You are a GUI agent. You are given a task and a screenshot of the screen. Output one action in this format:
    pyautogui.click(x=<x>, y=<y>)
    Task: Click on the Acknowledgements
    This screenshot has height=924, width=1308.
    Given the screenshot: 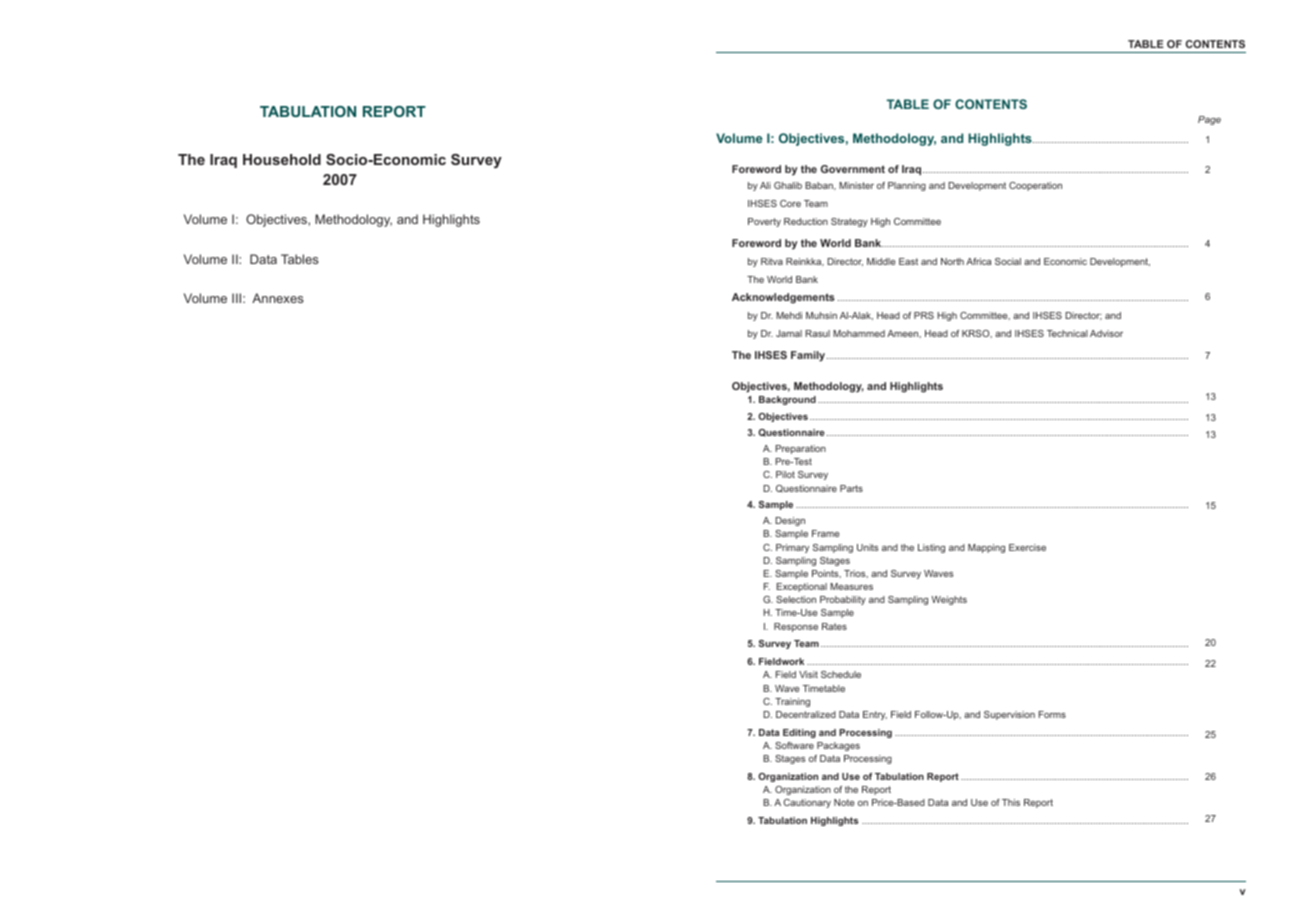 What is the action you would take?
    pyautogui.click(x=783, y=298)
